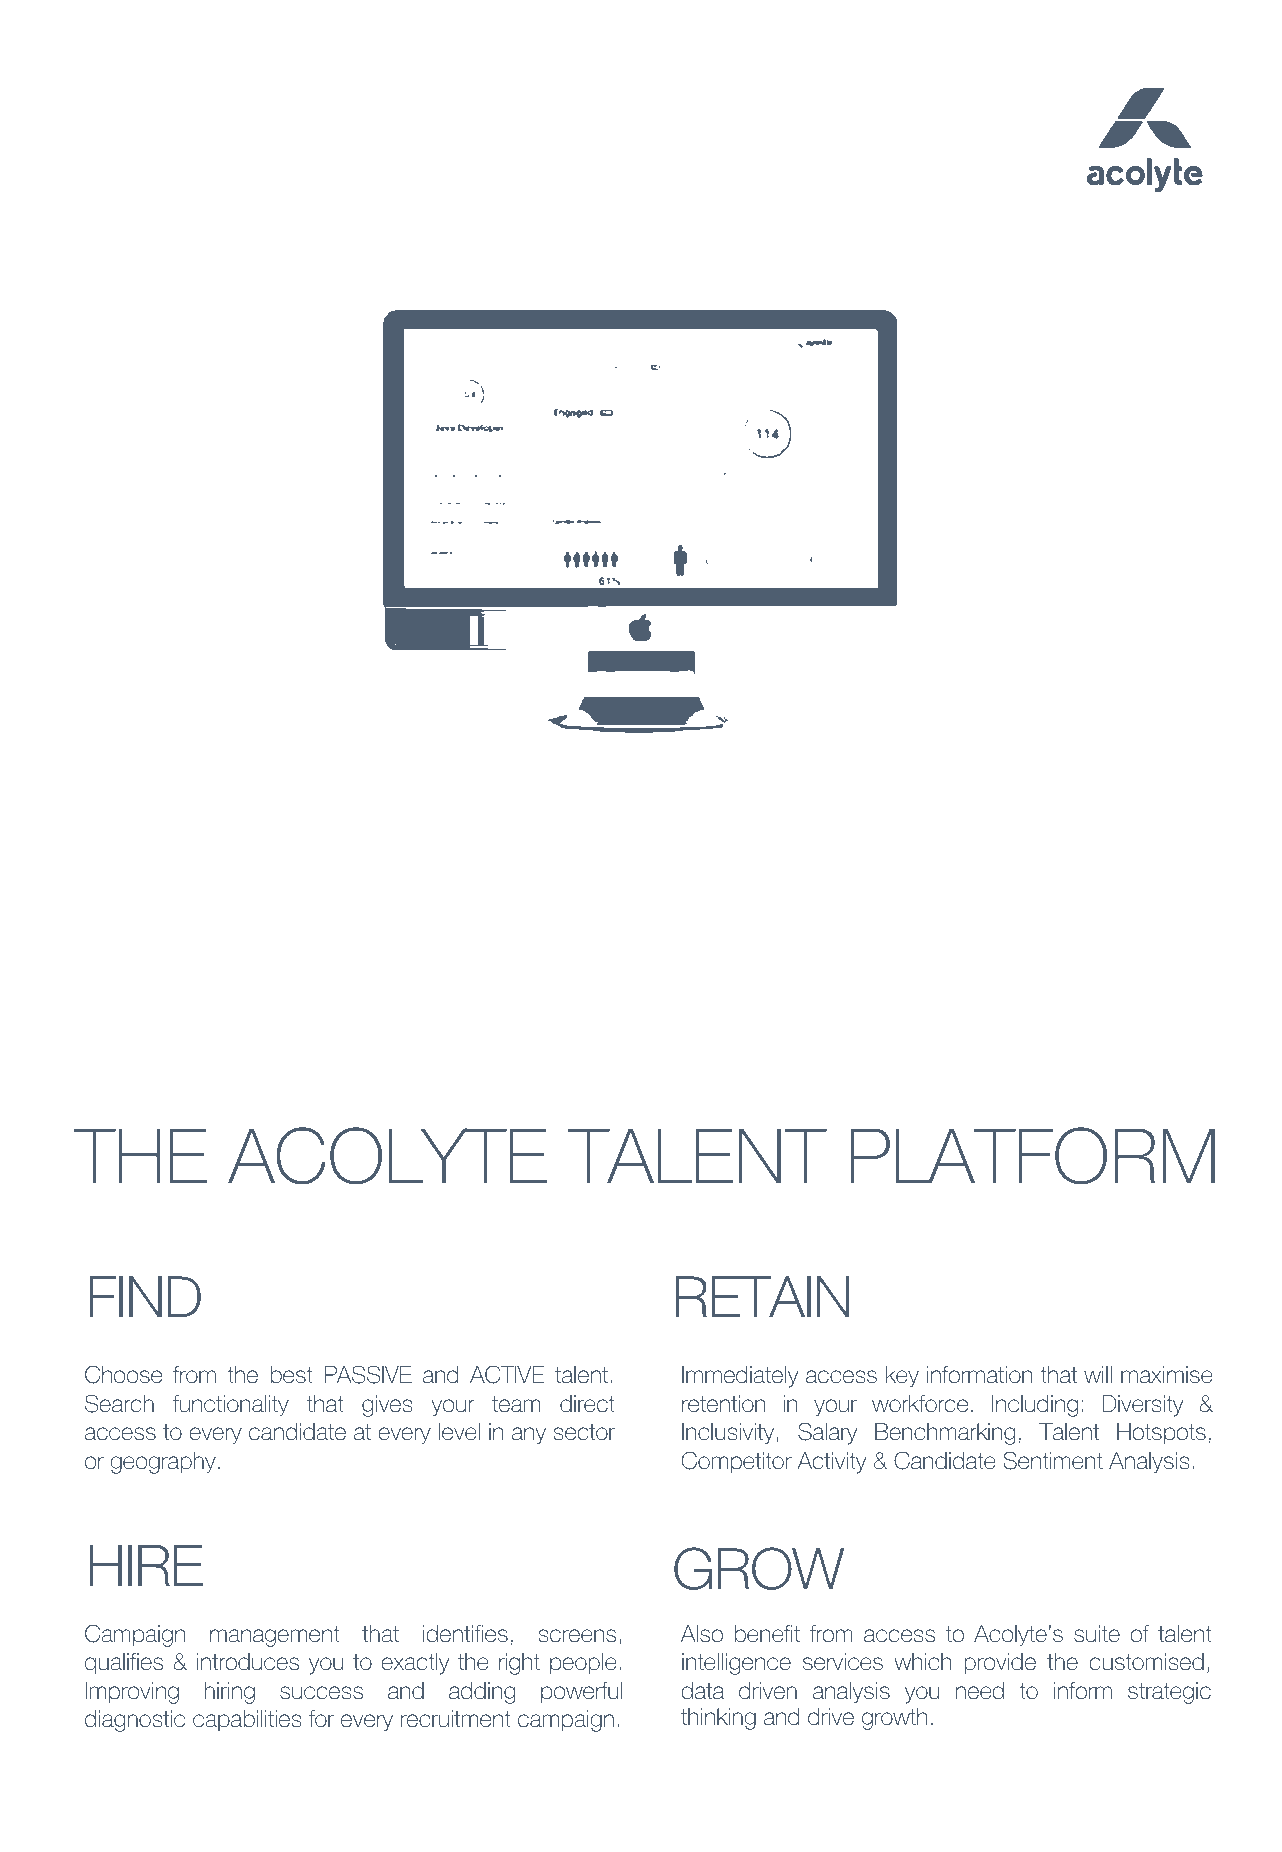  I want to click on direct, so click(587, 1404).
